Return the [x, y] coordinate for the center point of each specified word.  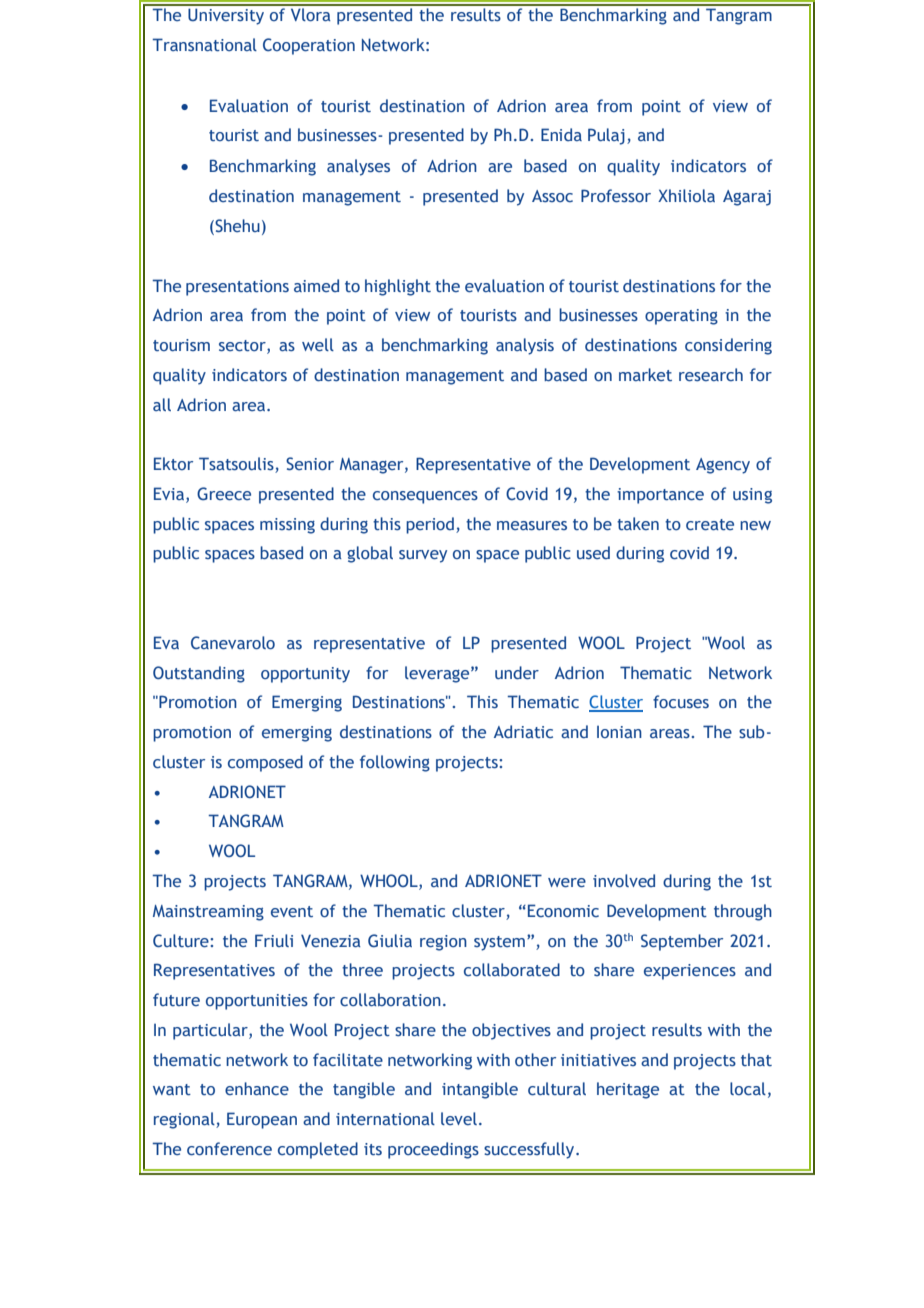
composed [265, 763]
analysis [525, 346]
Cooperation [309, 46]
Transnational [204, 44]
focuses [681, 702]
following [395, 763]
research [711, 375]
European [262, 1120]
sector [243, 347]
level [459, 1118]
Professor [616, 196]
